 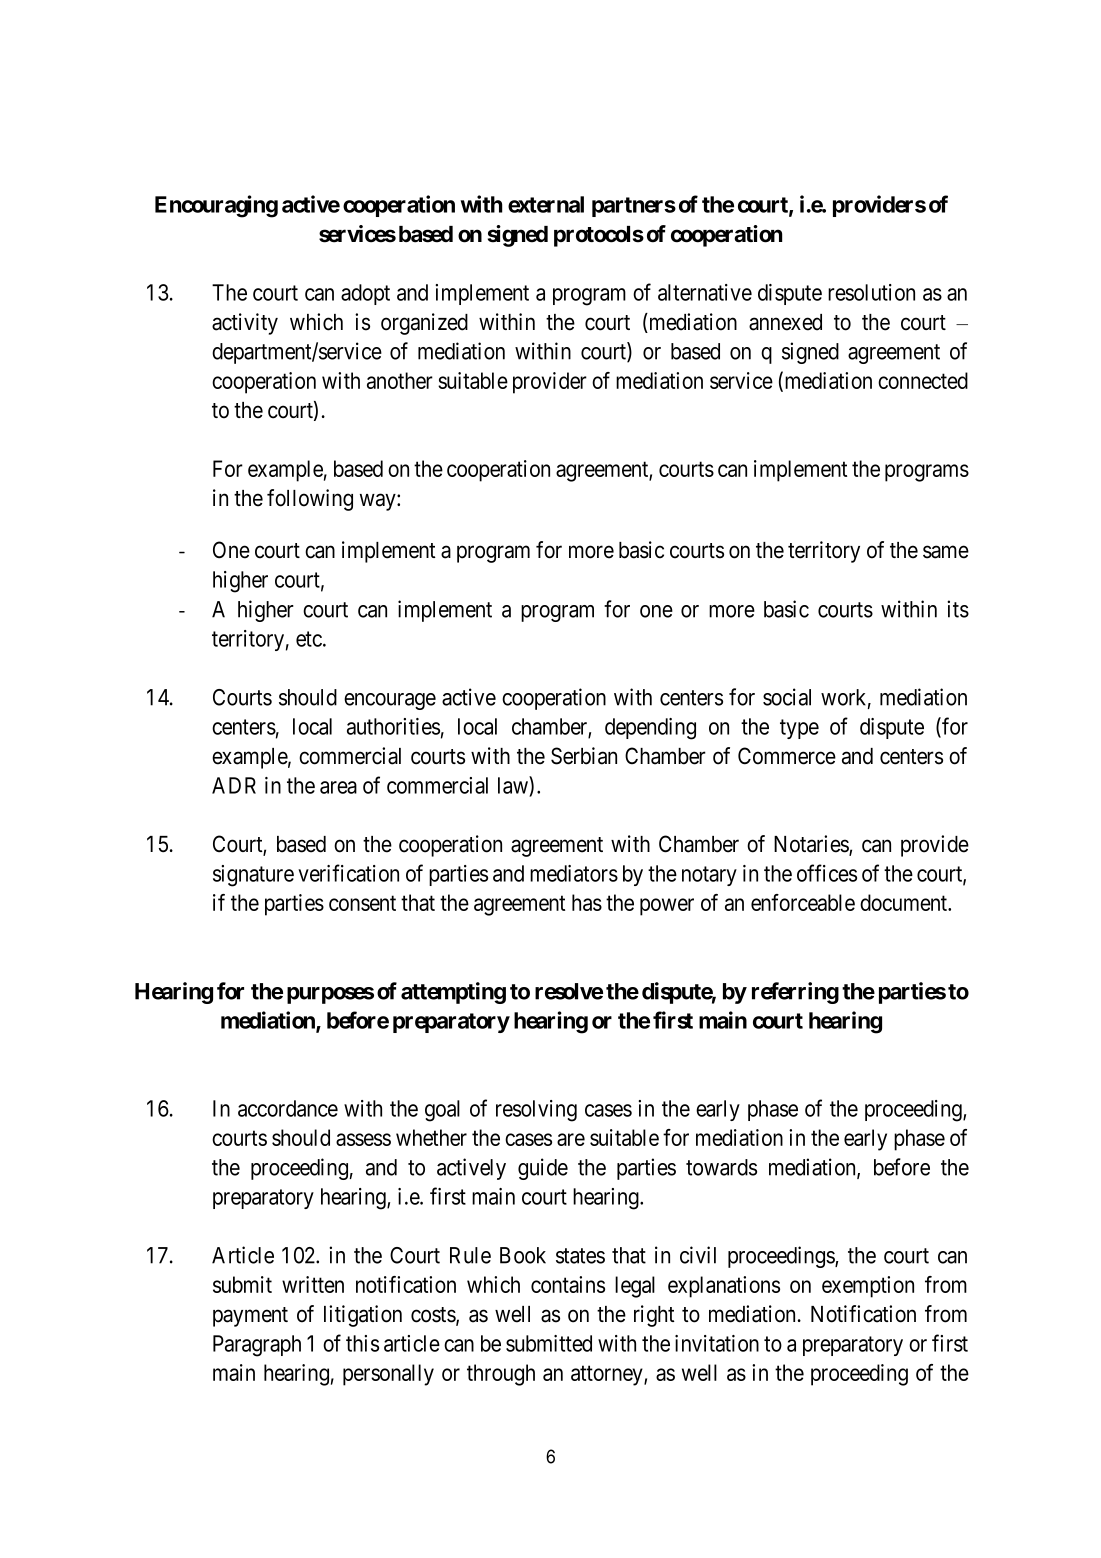 I want to click on this, so click(x=362, y=1343).
